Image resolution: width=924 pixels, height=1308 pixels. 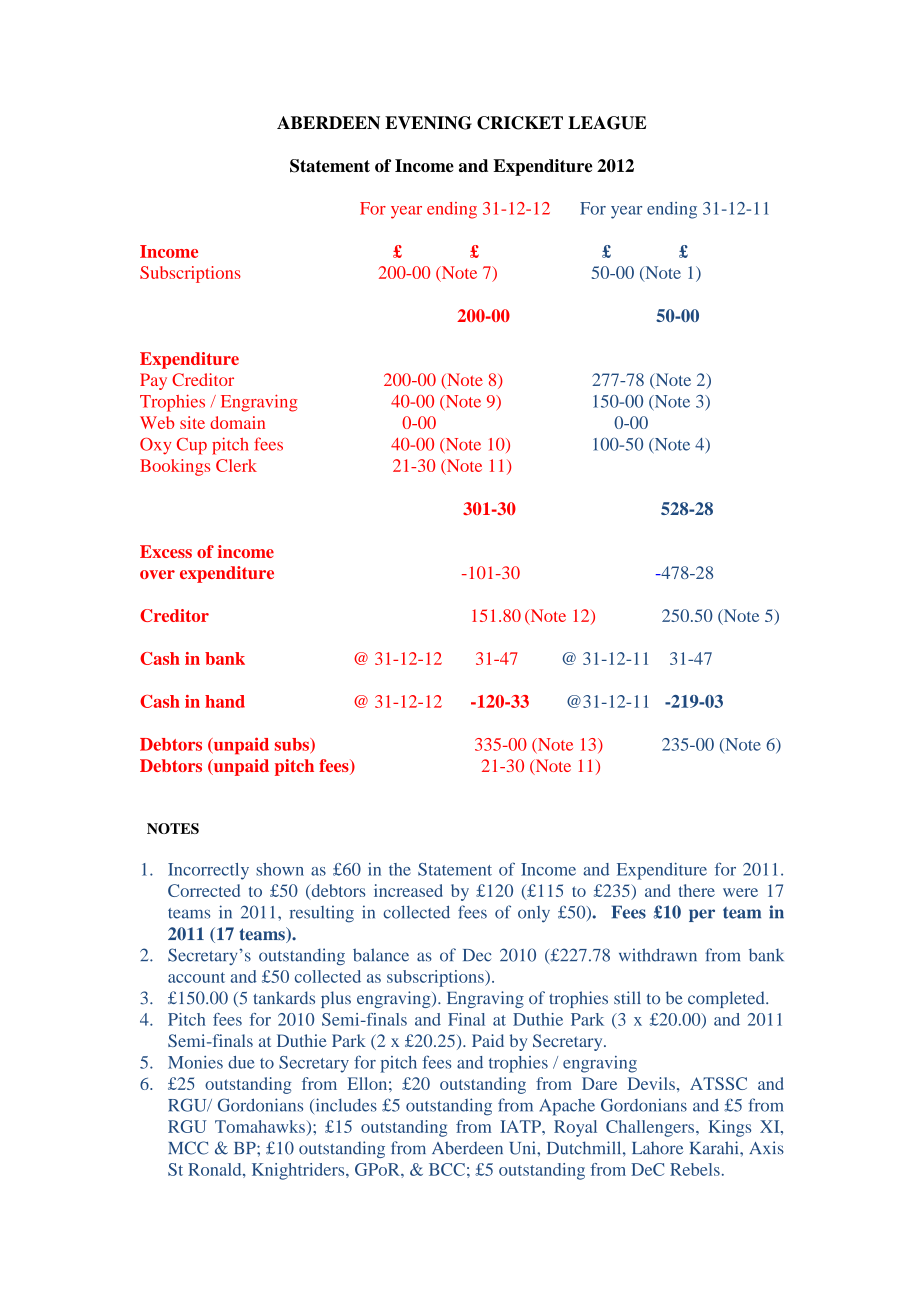 What do you see at coordinates (237, 422) in the document?
I see `domain` at bounding box center [237, 422].
